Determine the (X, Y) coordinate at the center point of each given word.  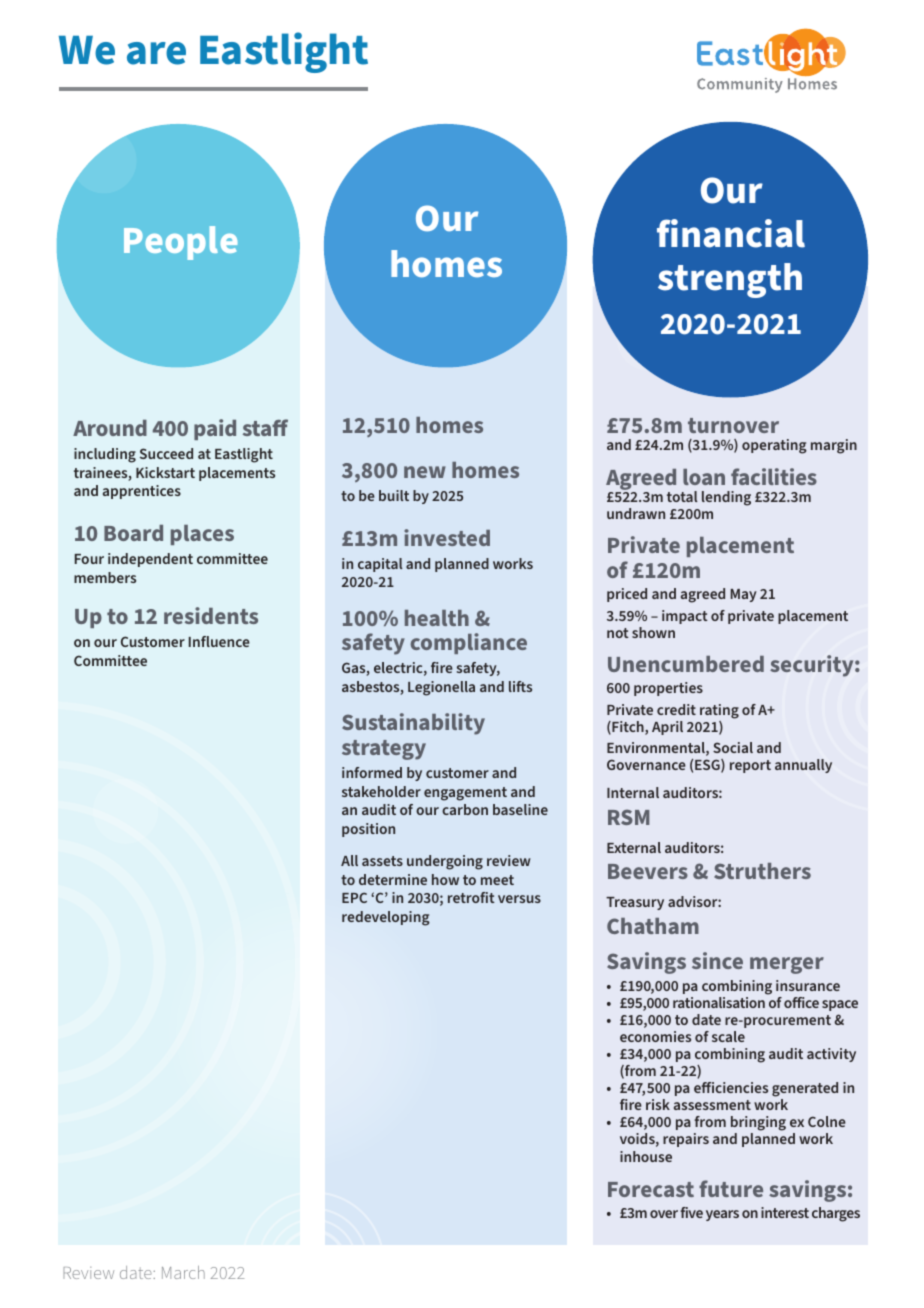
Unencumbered (686, 664)
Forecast (651, 1189)
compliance (468, 643)
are (156, 53)
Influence (219, 641)
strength (730, 280)
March (183, 1272)
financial (731, 233)
